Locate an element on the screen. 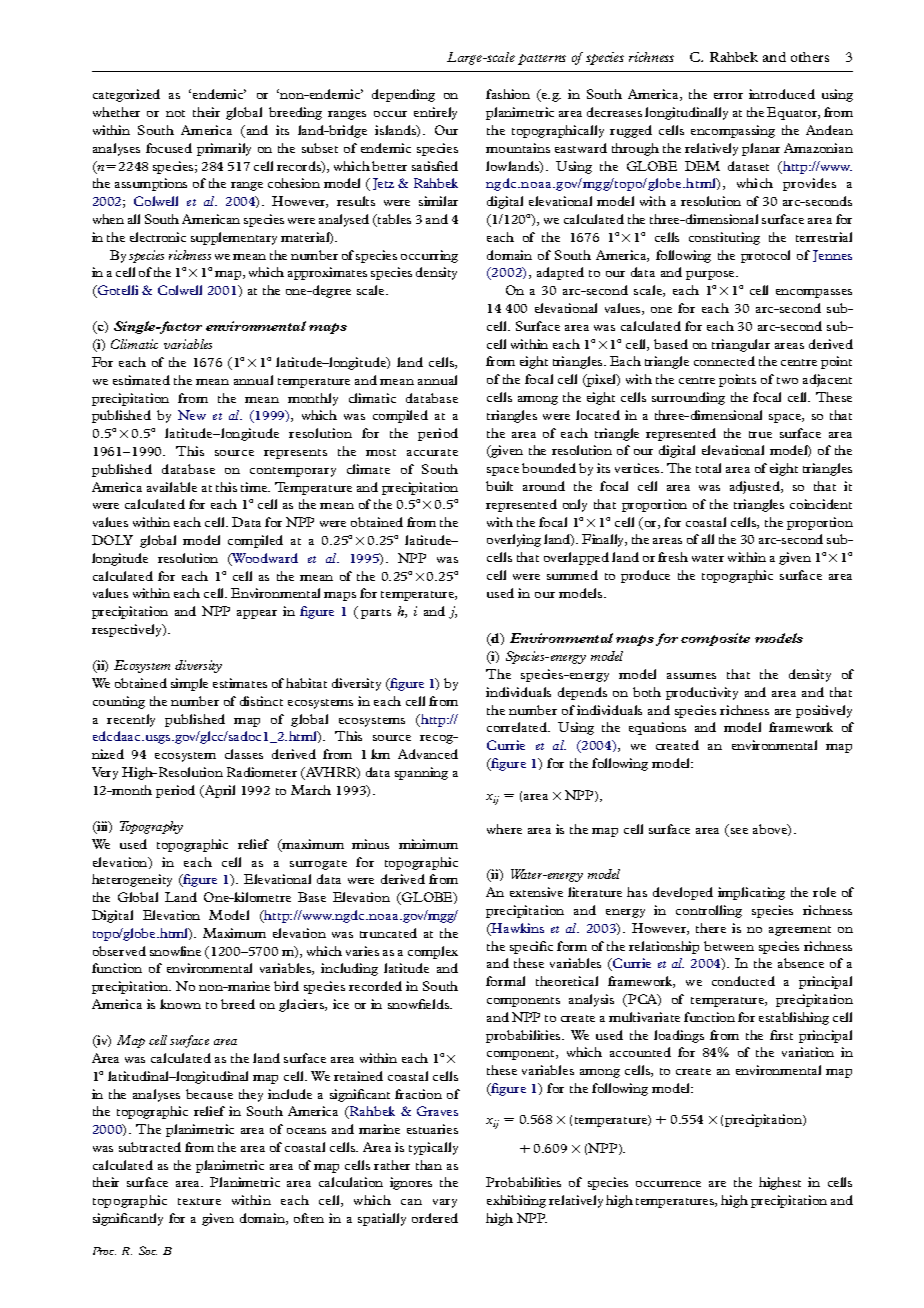  vary is located at coordinates (445, 1203).
